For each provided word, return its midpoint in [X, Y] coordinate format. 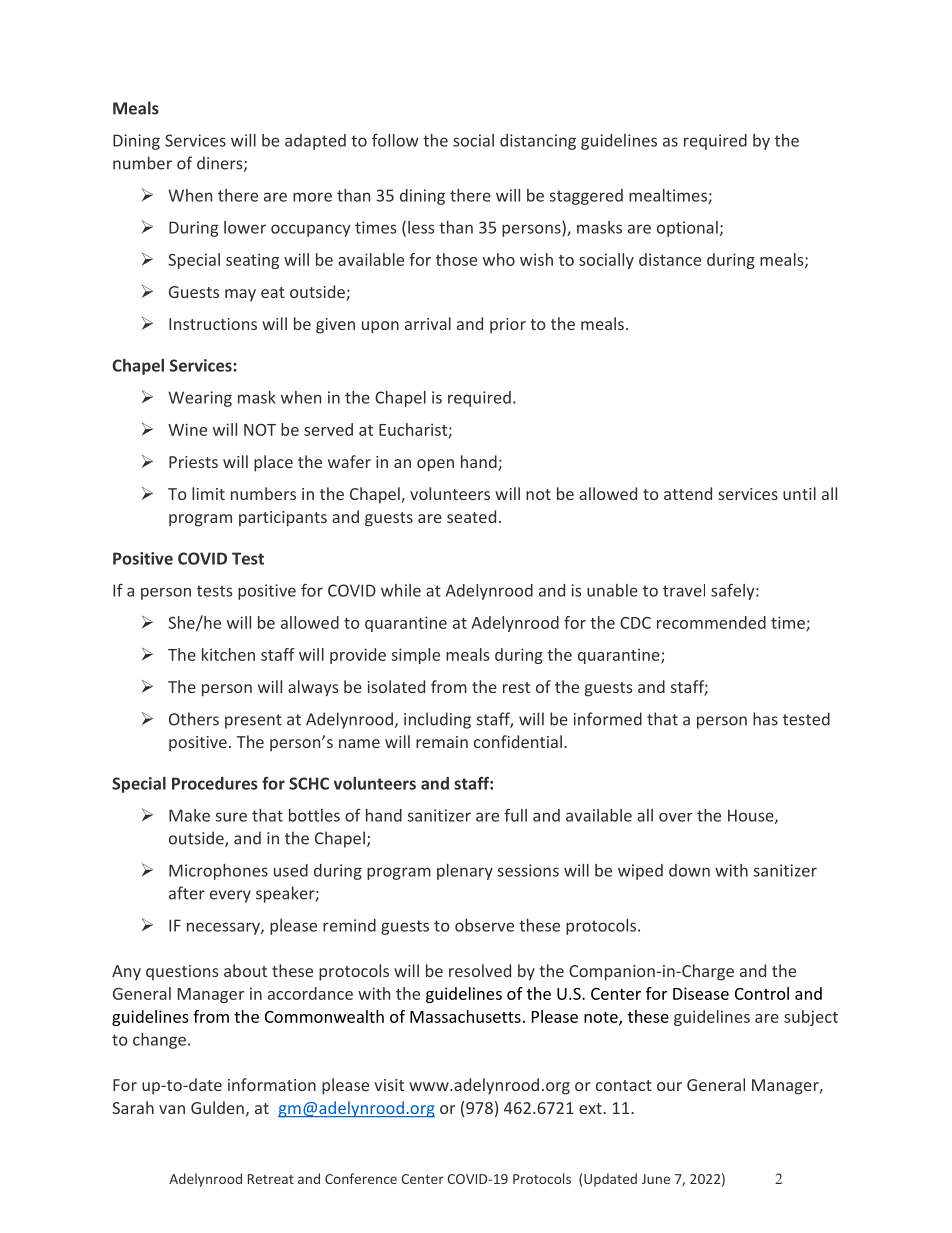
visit [389, 1085]
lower [245, 227]
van [172, 1109]
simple [415, 656]
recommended [711, 622]
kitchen [228, 654]
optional [687, 229]
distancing [538, 142]
